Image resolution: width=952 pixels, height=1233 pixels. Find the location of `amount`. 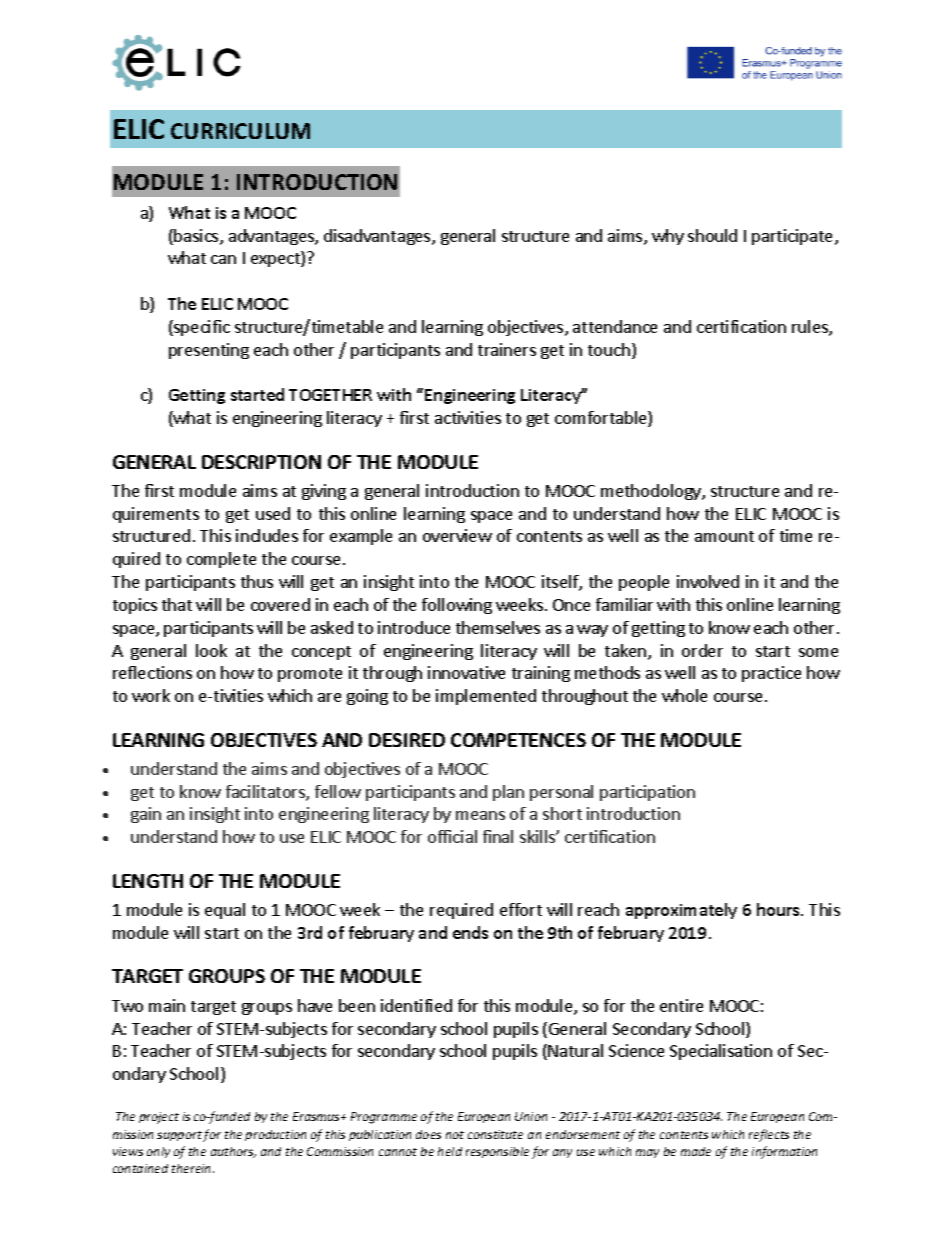

amount is located at coordinates (724, 536).
